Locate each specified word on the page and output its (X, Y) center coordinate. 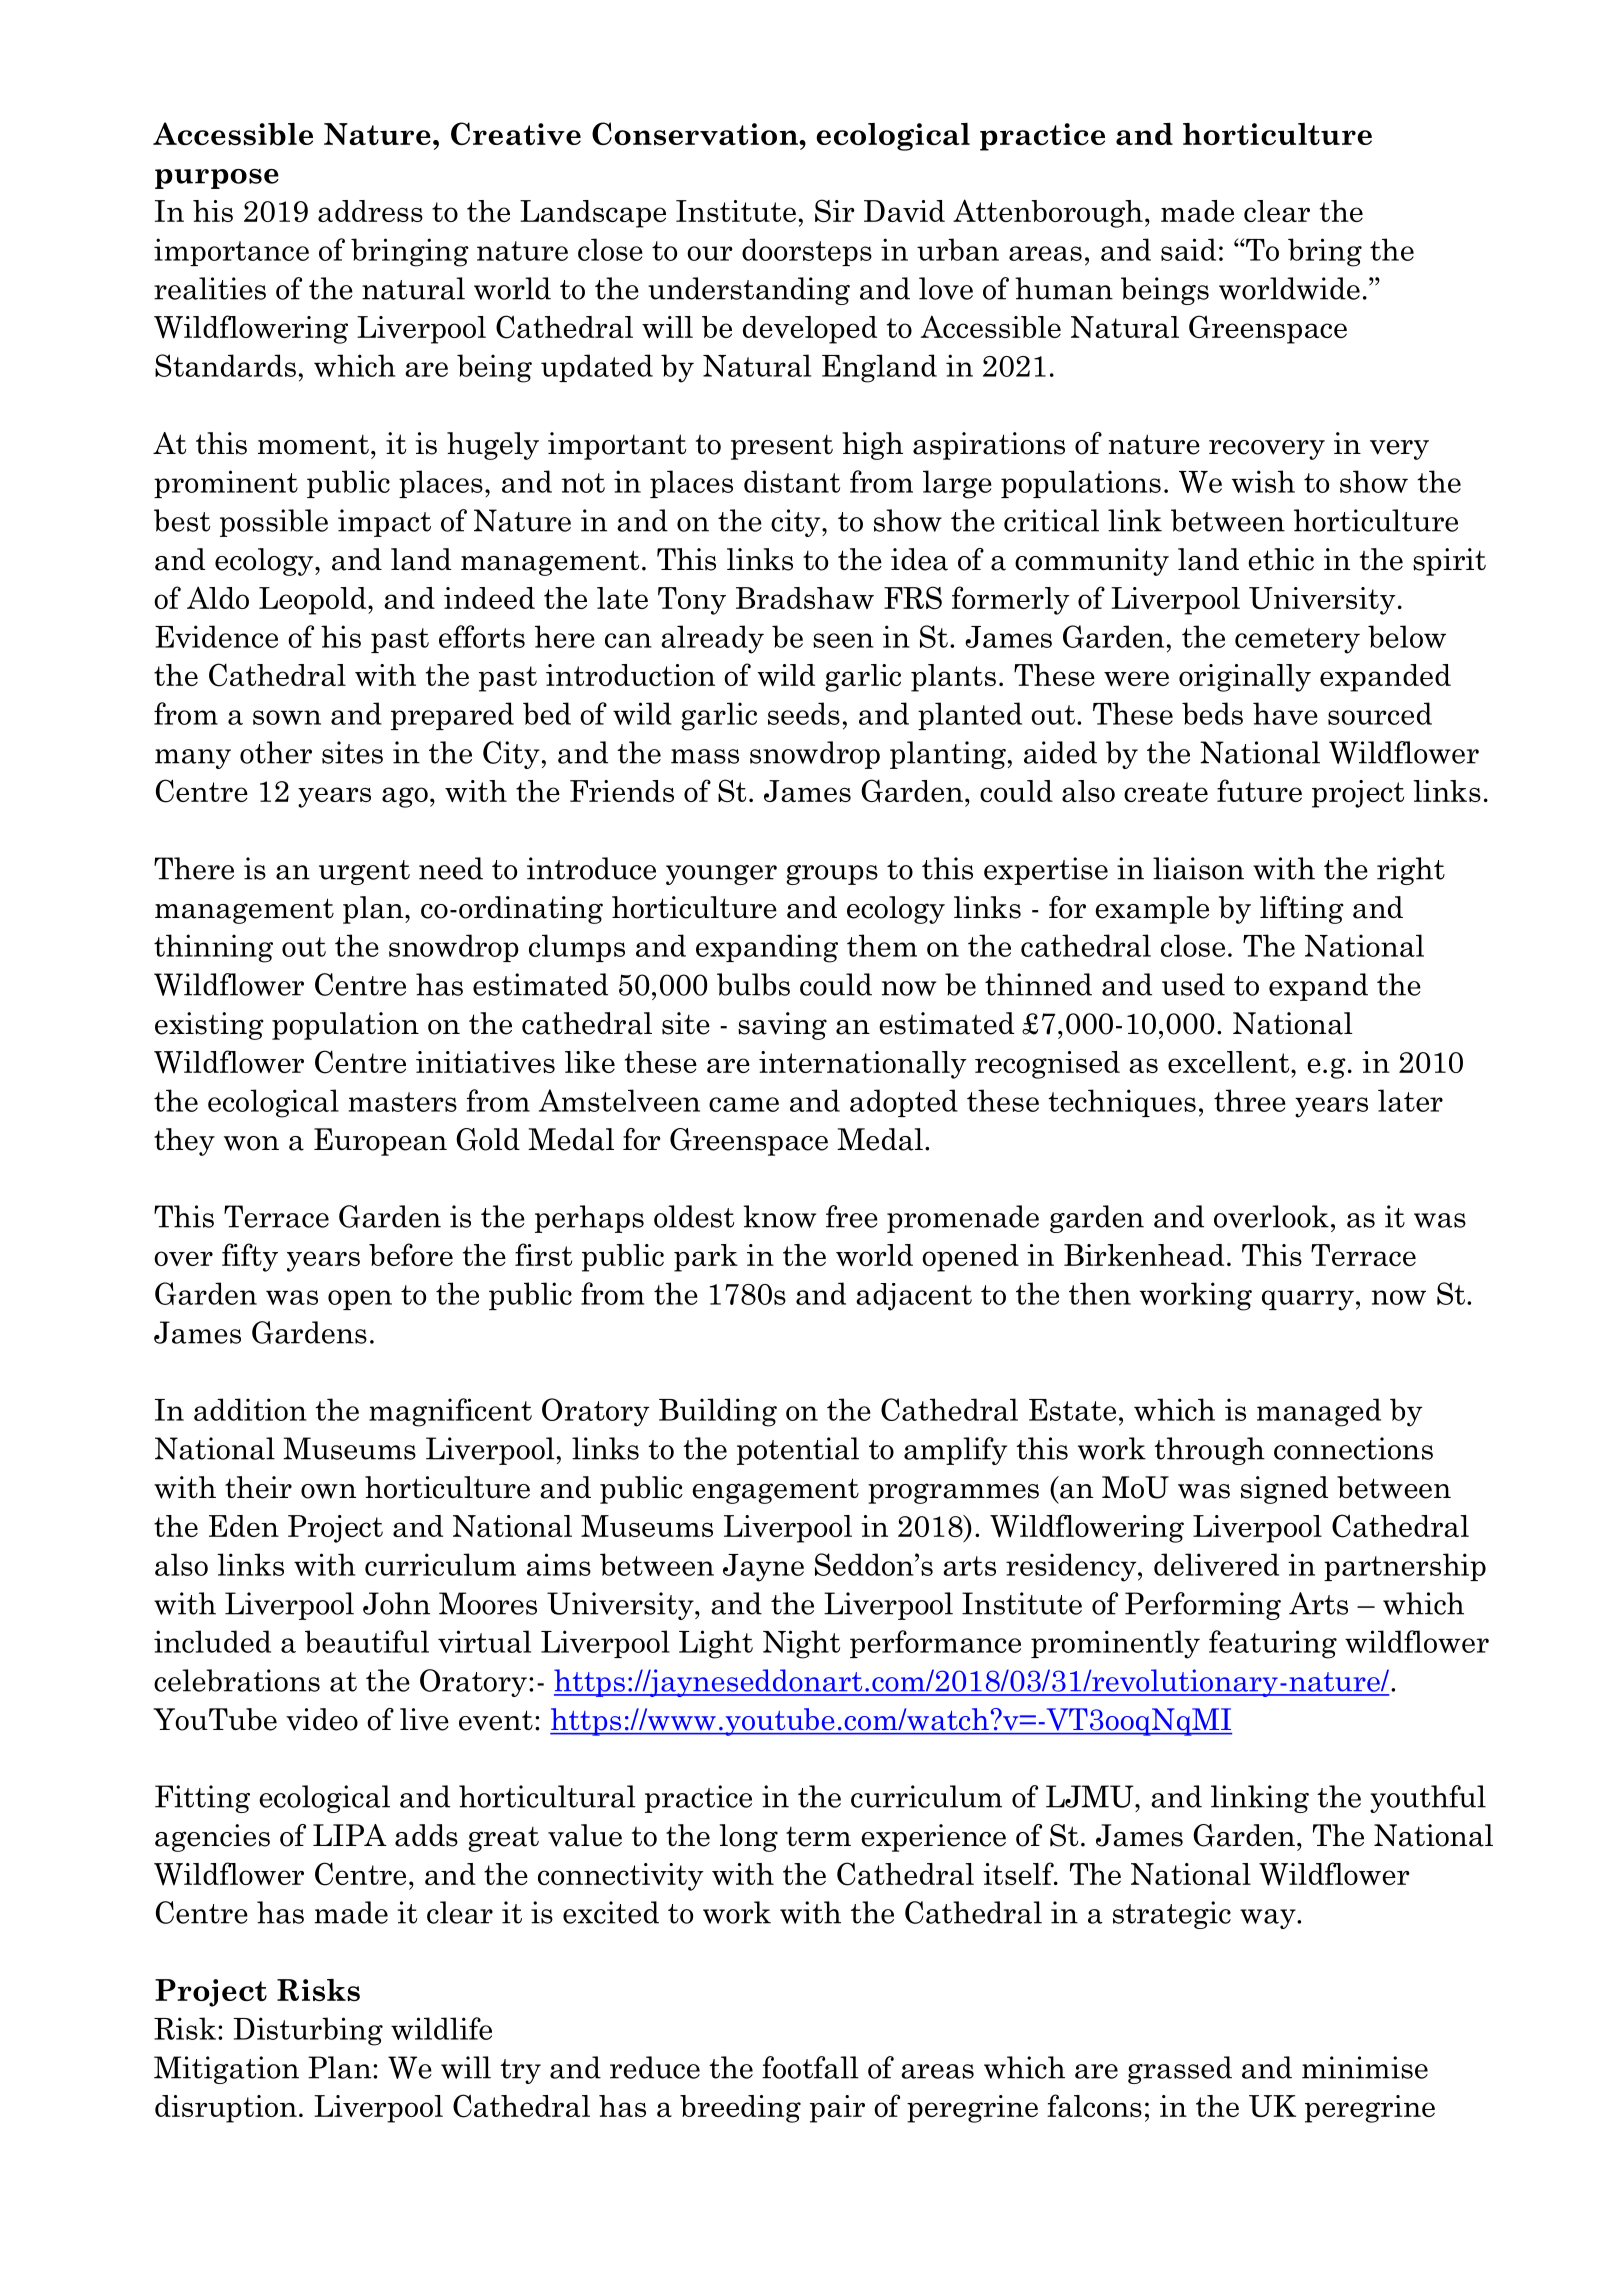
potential (798, 1451)
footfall (810, 2067)
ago (405, 797)
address (370, 211)
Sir (835, 210)
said (1188, 249)
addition (250, 1409)
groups (832, 875)
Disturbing (308, 2031)
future (1259, 790)
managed (1319, 1412)
